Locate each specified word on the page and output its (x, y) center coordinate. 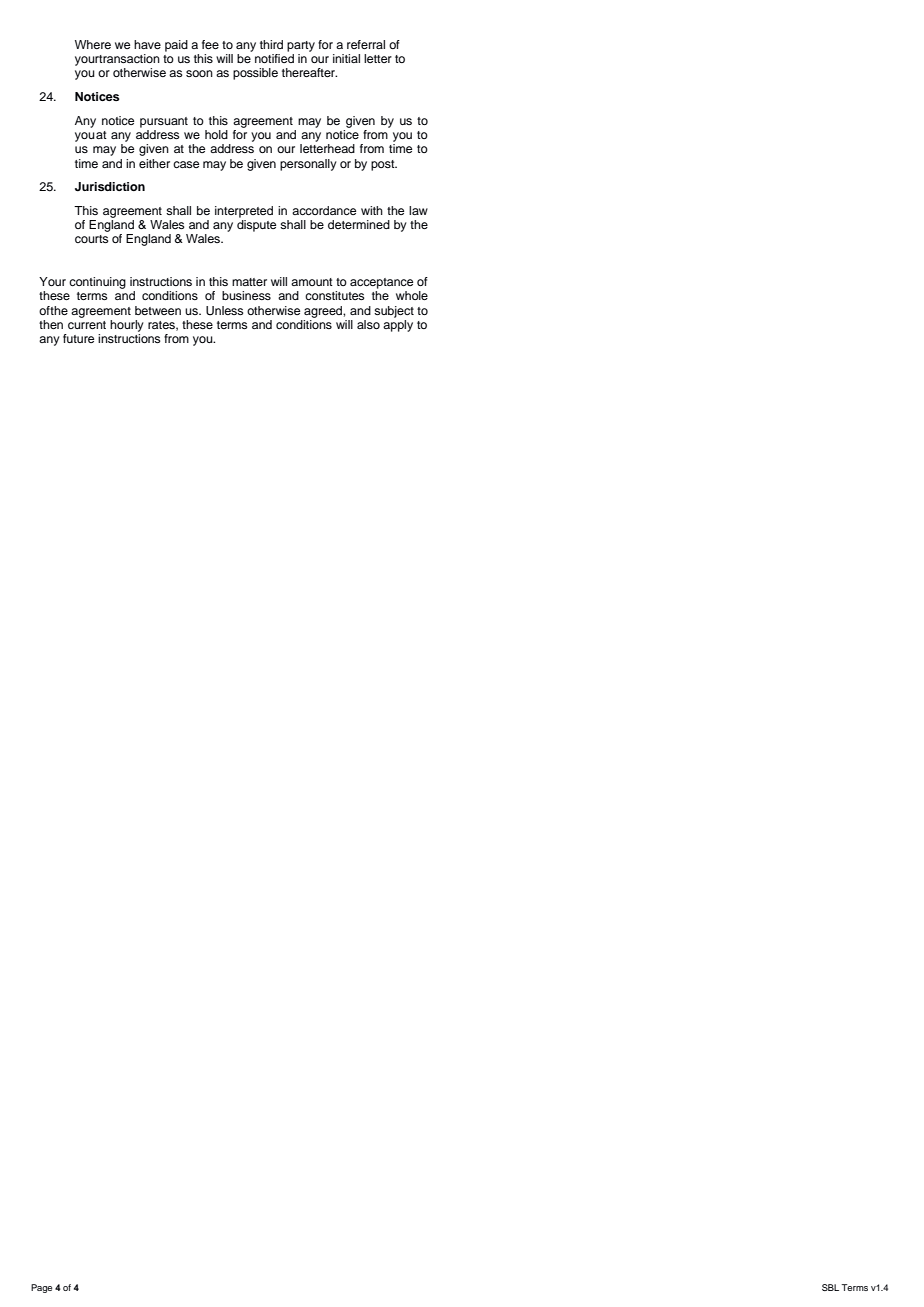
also (368, 324)
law (418, 210)
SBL (830, 1287)
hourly (127, 326)
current (87, 325)
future (78, 338)
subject (394, 312)
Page (41, 1288)
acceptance (381, 283)
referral (366, 44)
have (147, 44)
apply (398, 326)
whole (412, 295)
